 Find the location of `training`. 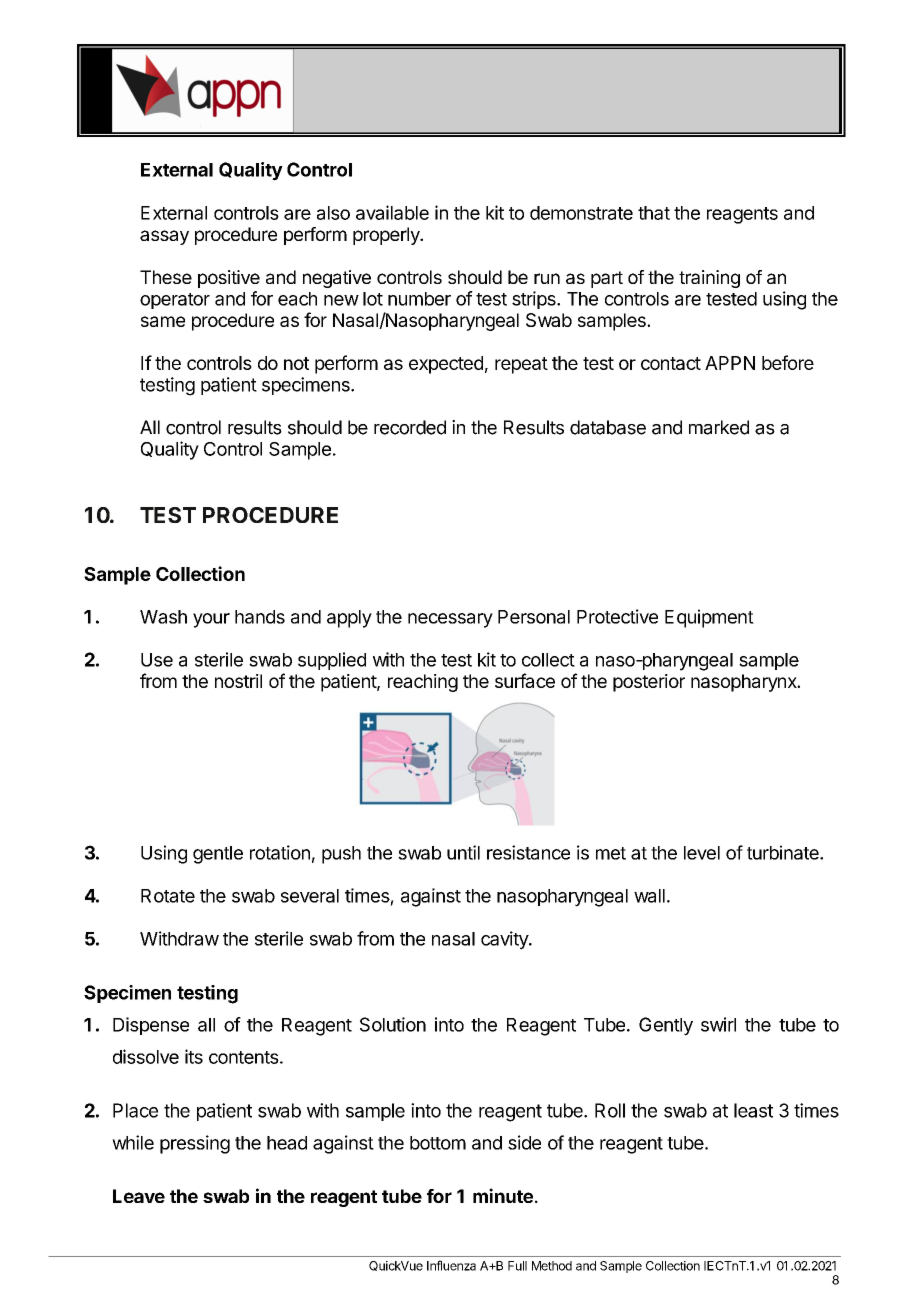

training is located at coordinates (709, 279).
